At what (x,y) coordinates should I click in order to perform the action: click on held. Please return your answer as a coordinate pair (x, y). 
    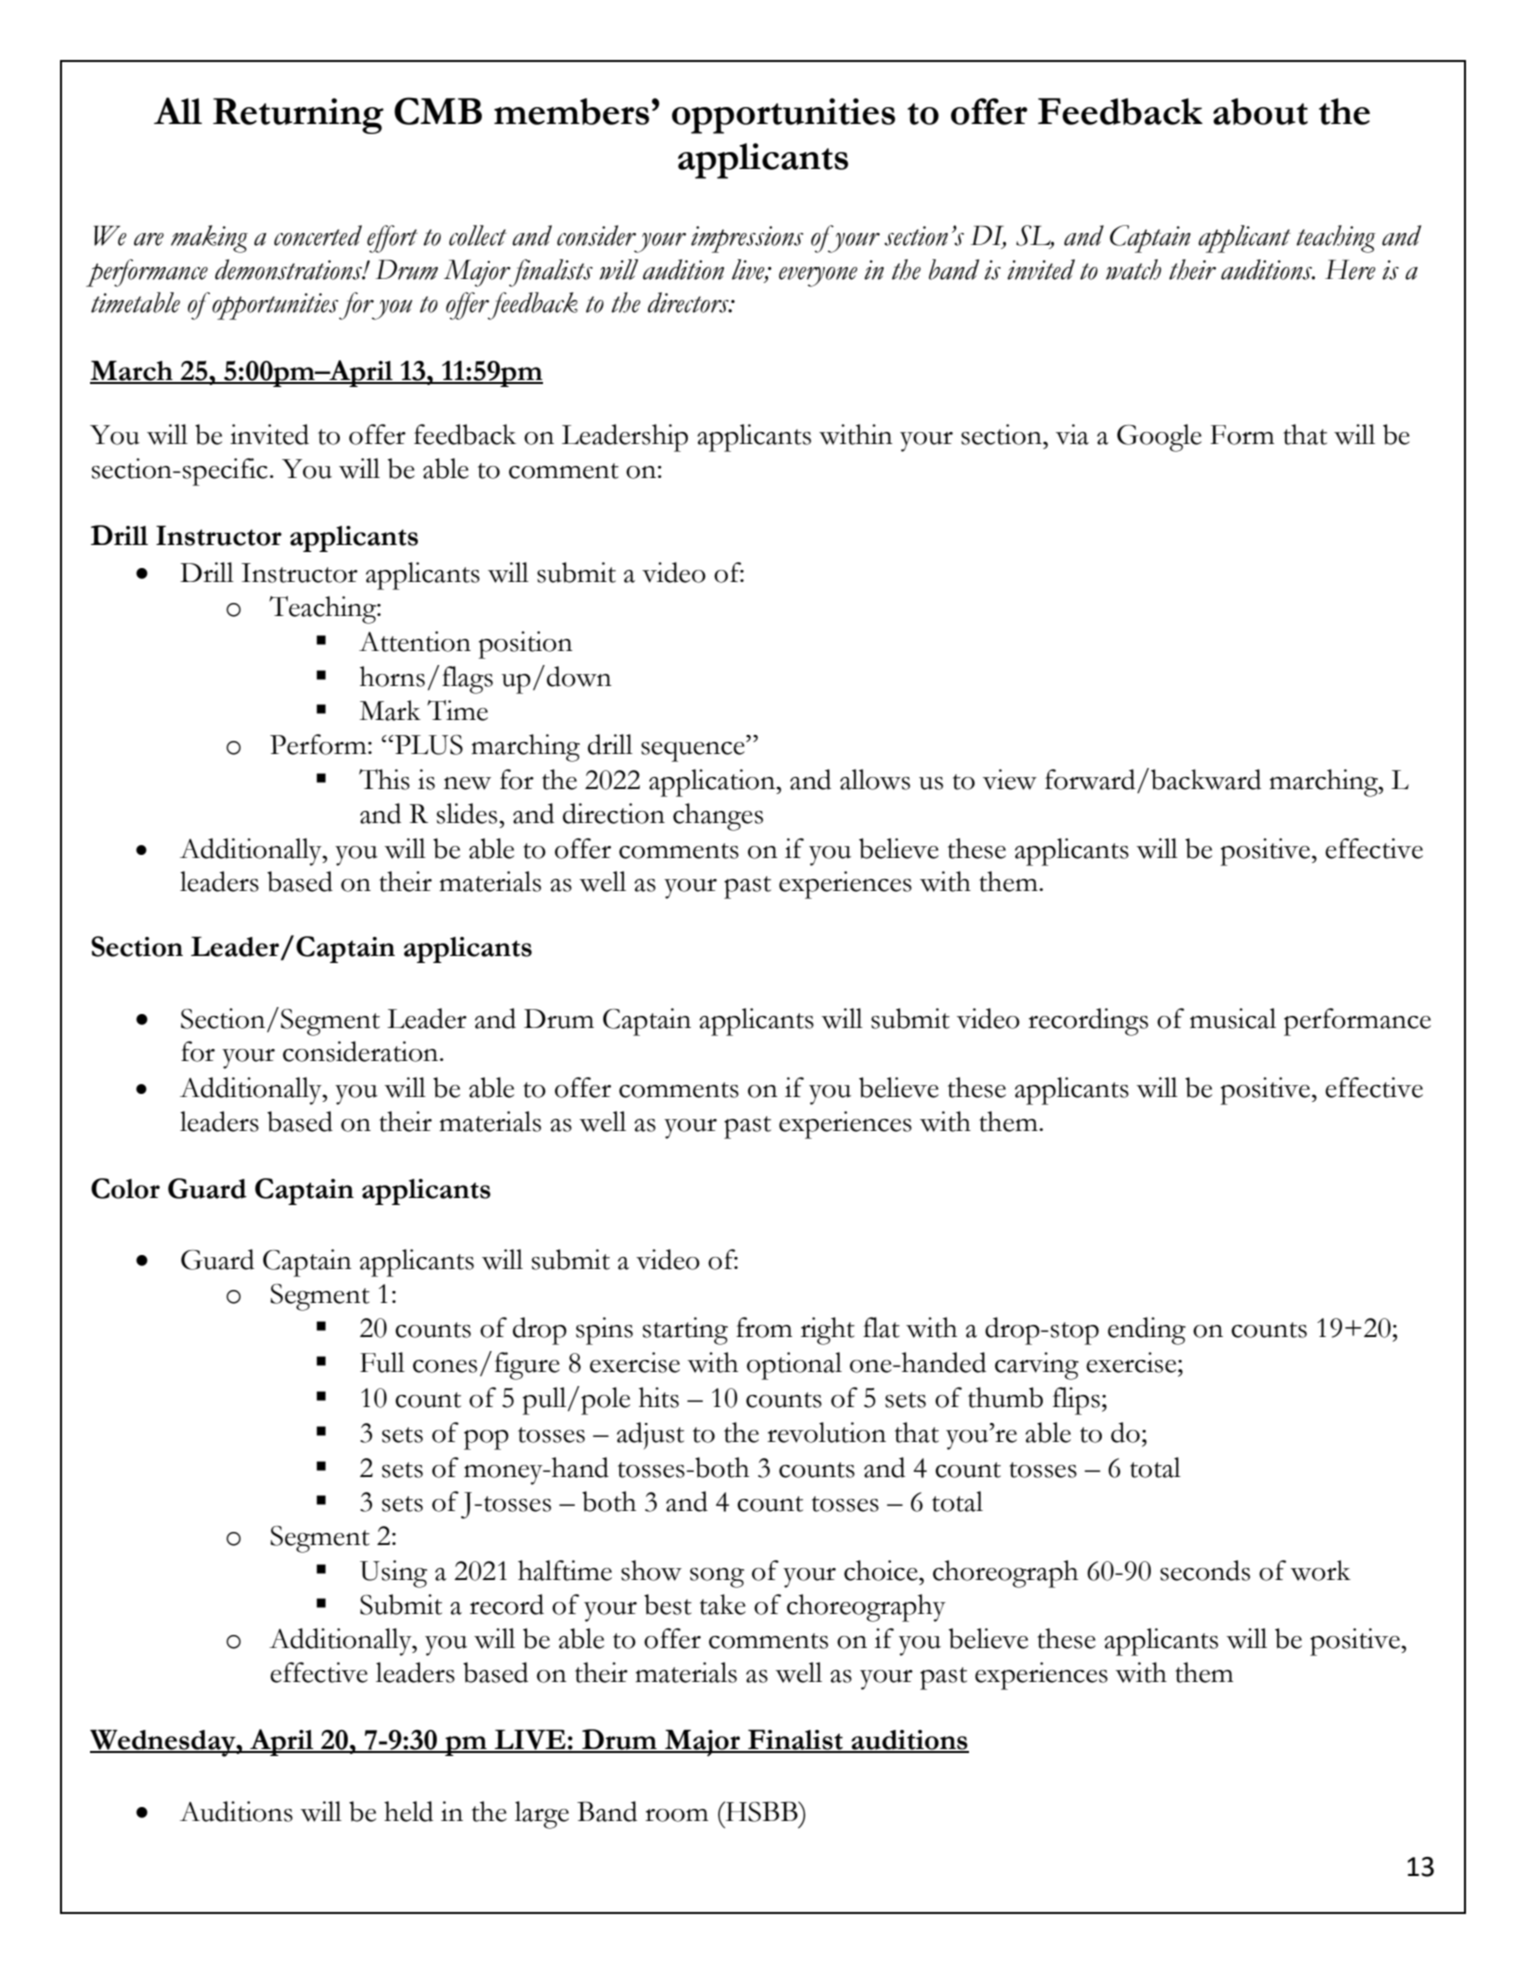
    Looking at the image, I should click on (408, 1811).
